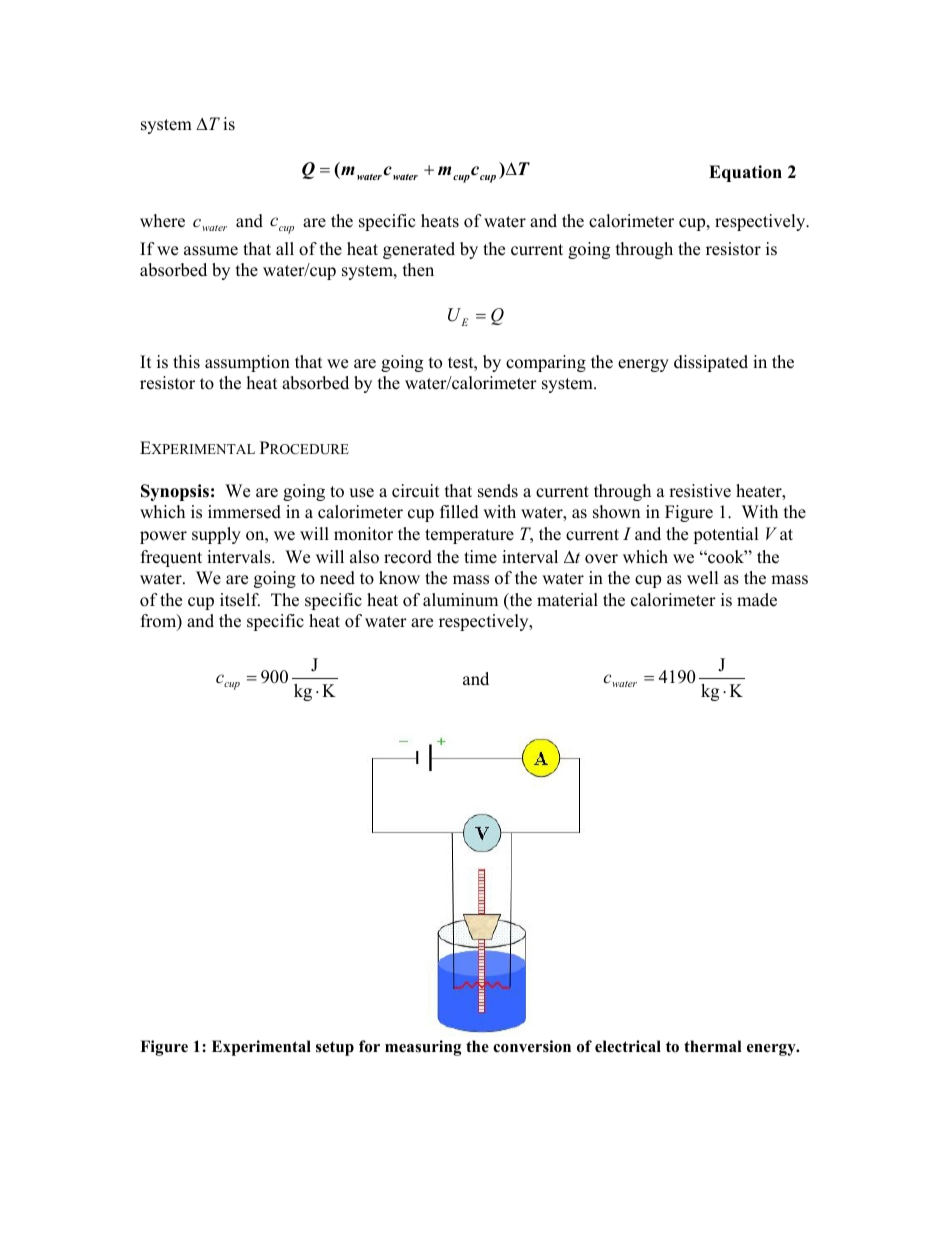 Image resolution: width=952 pixels, height=1233 pixels. I want to click on resistive, so click(700, 491).
